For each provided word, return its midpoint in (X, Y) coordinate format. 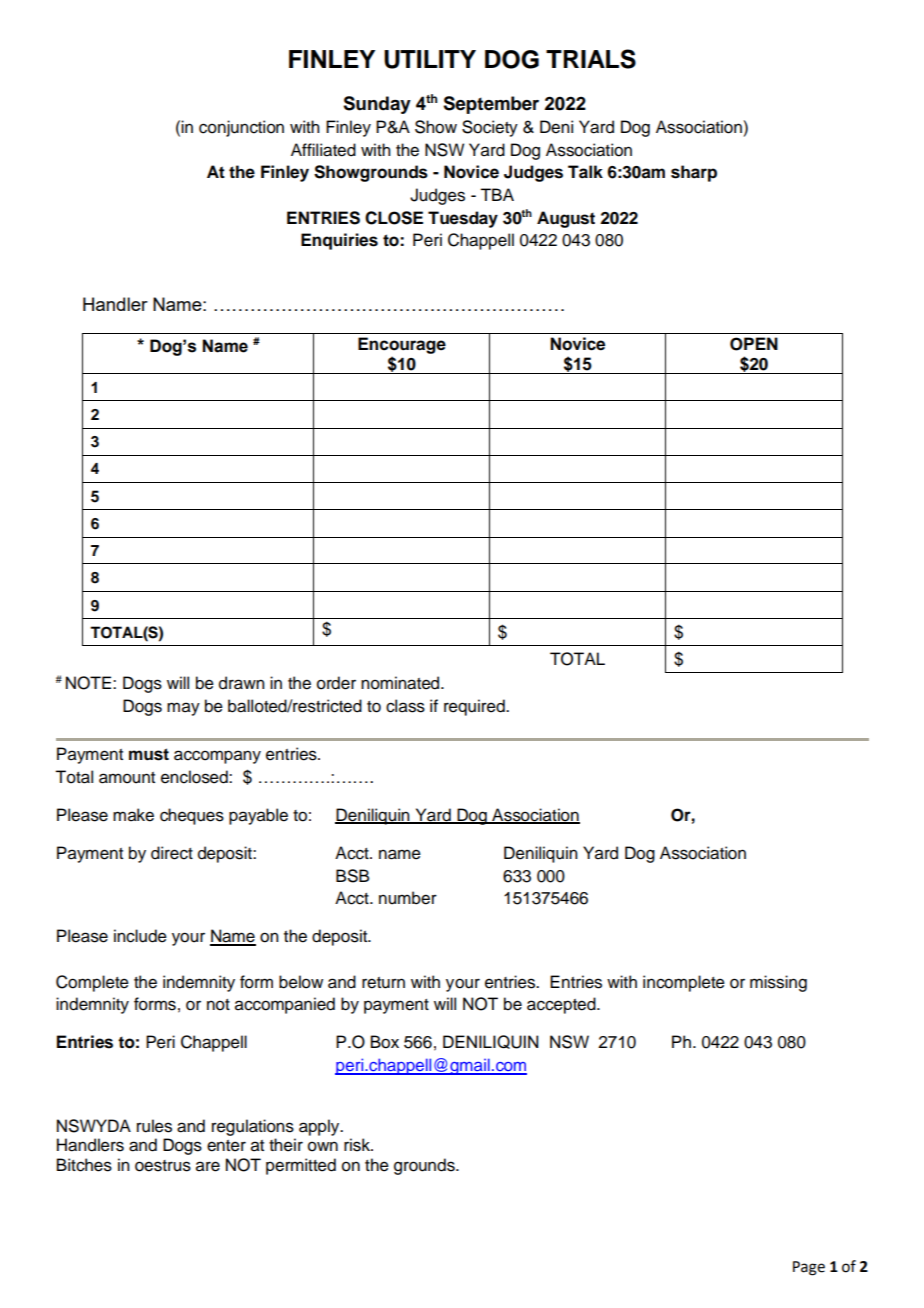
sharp (694, 173)
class (405, 706)
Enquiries (339, 241)
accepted (562, 1005)
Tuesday (463, 219)
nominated (401, 683)
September (491, 105)
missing (778, 983)
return (383, 983)
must (149, 754)
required (475, 707)
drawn (242, 683)
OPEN (754, 344)
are (208, 1166)
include (140, 936)
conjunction (241, 128)
